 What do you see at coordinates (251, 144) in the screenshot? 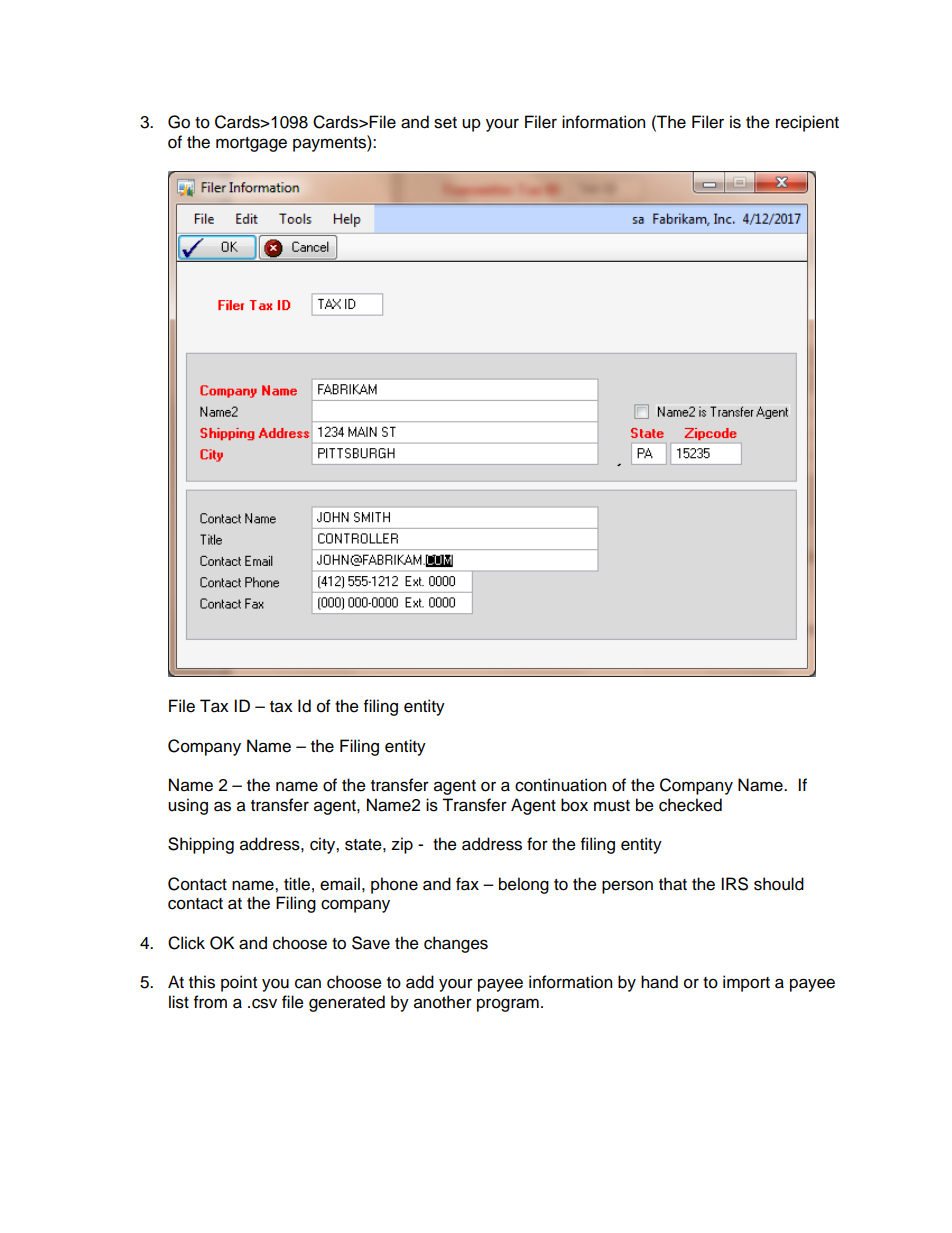
I see `mortgage` at bounding box center [251, 144].
